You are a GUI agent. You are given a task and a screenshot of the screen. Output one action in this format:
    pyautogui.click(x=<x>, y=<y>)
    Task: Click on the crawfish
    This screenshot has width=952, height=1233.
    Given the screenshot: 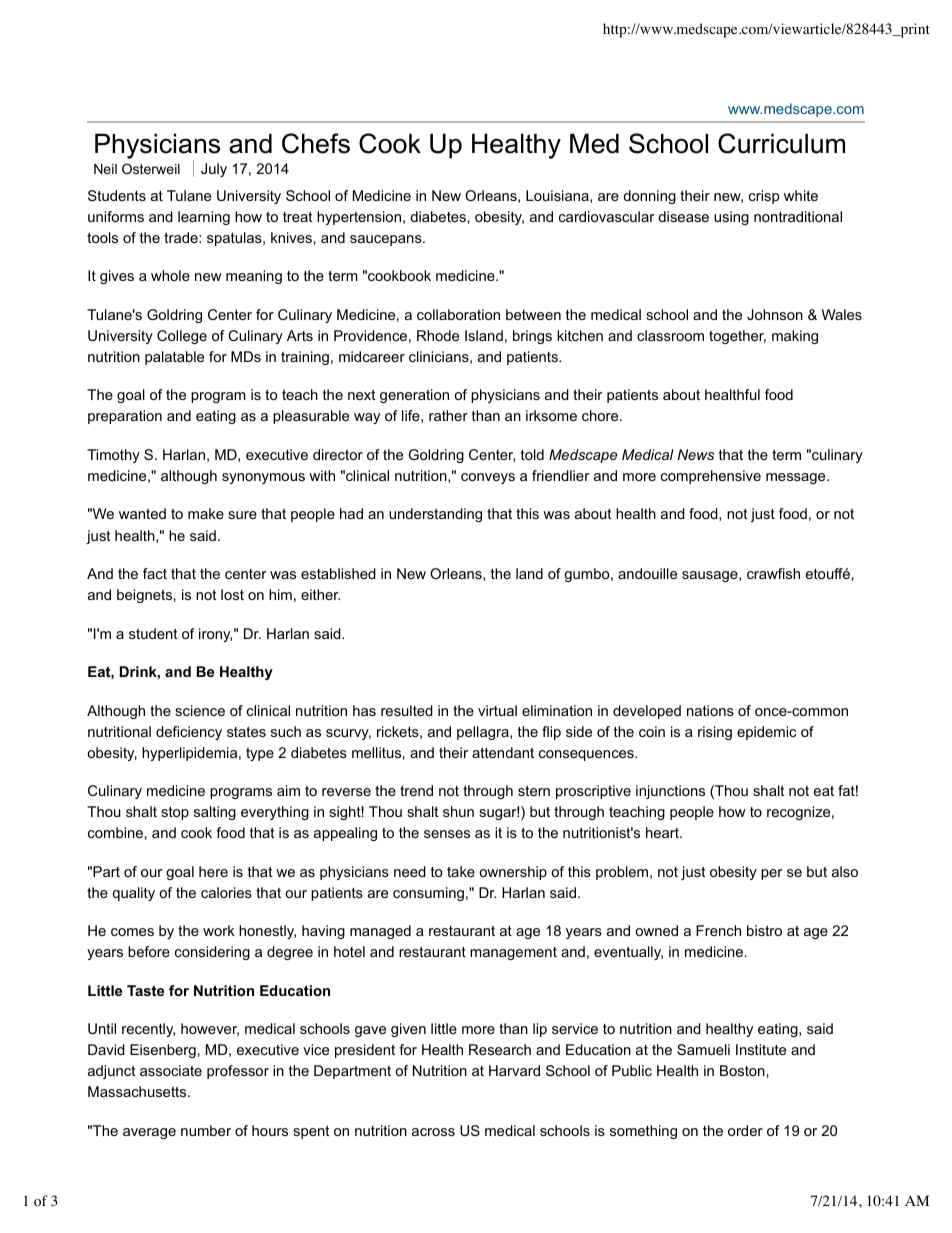 What is the action you would take?
    pyautogui.click(x=773, y=573)
